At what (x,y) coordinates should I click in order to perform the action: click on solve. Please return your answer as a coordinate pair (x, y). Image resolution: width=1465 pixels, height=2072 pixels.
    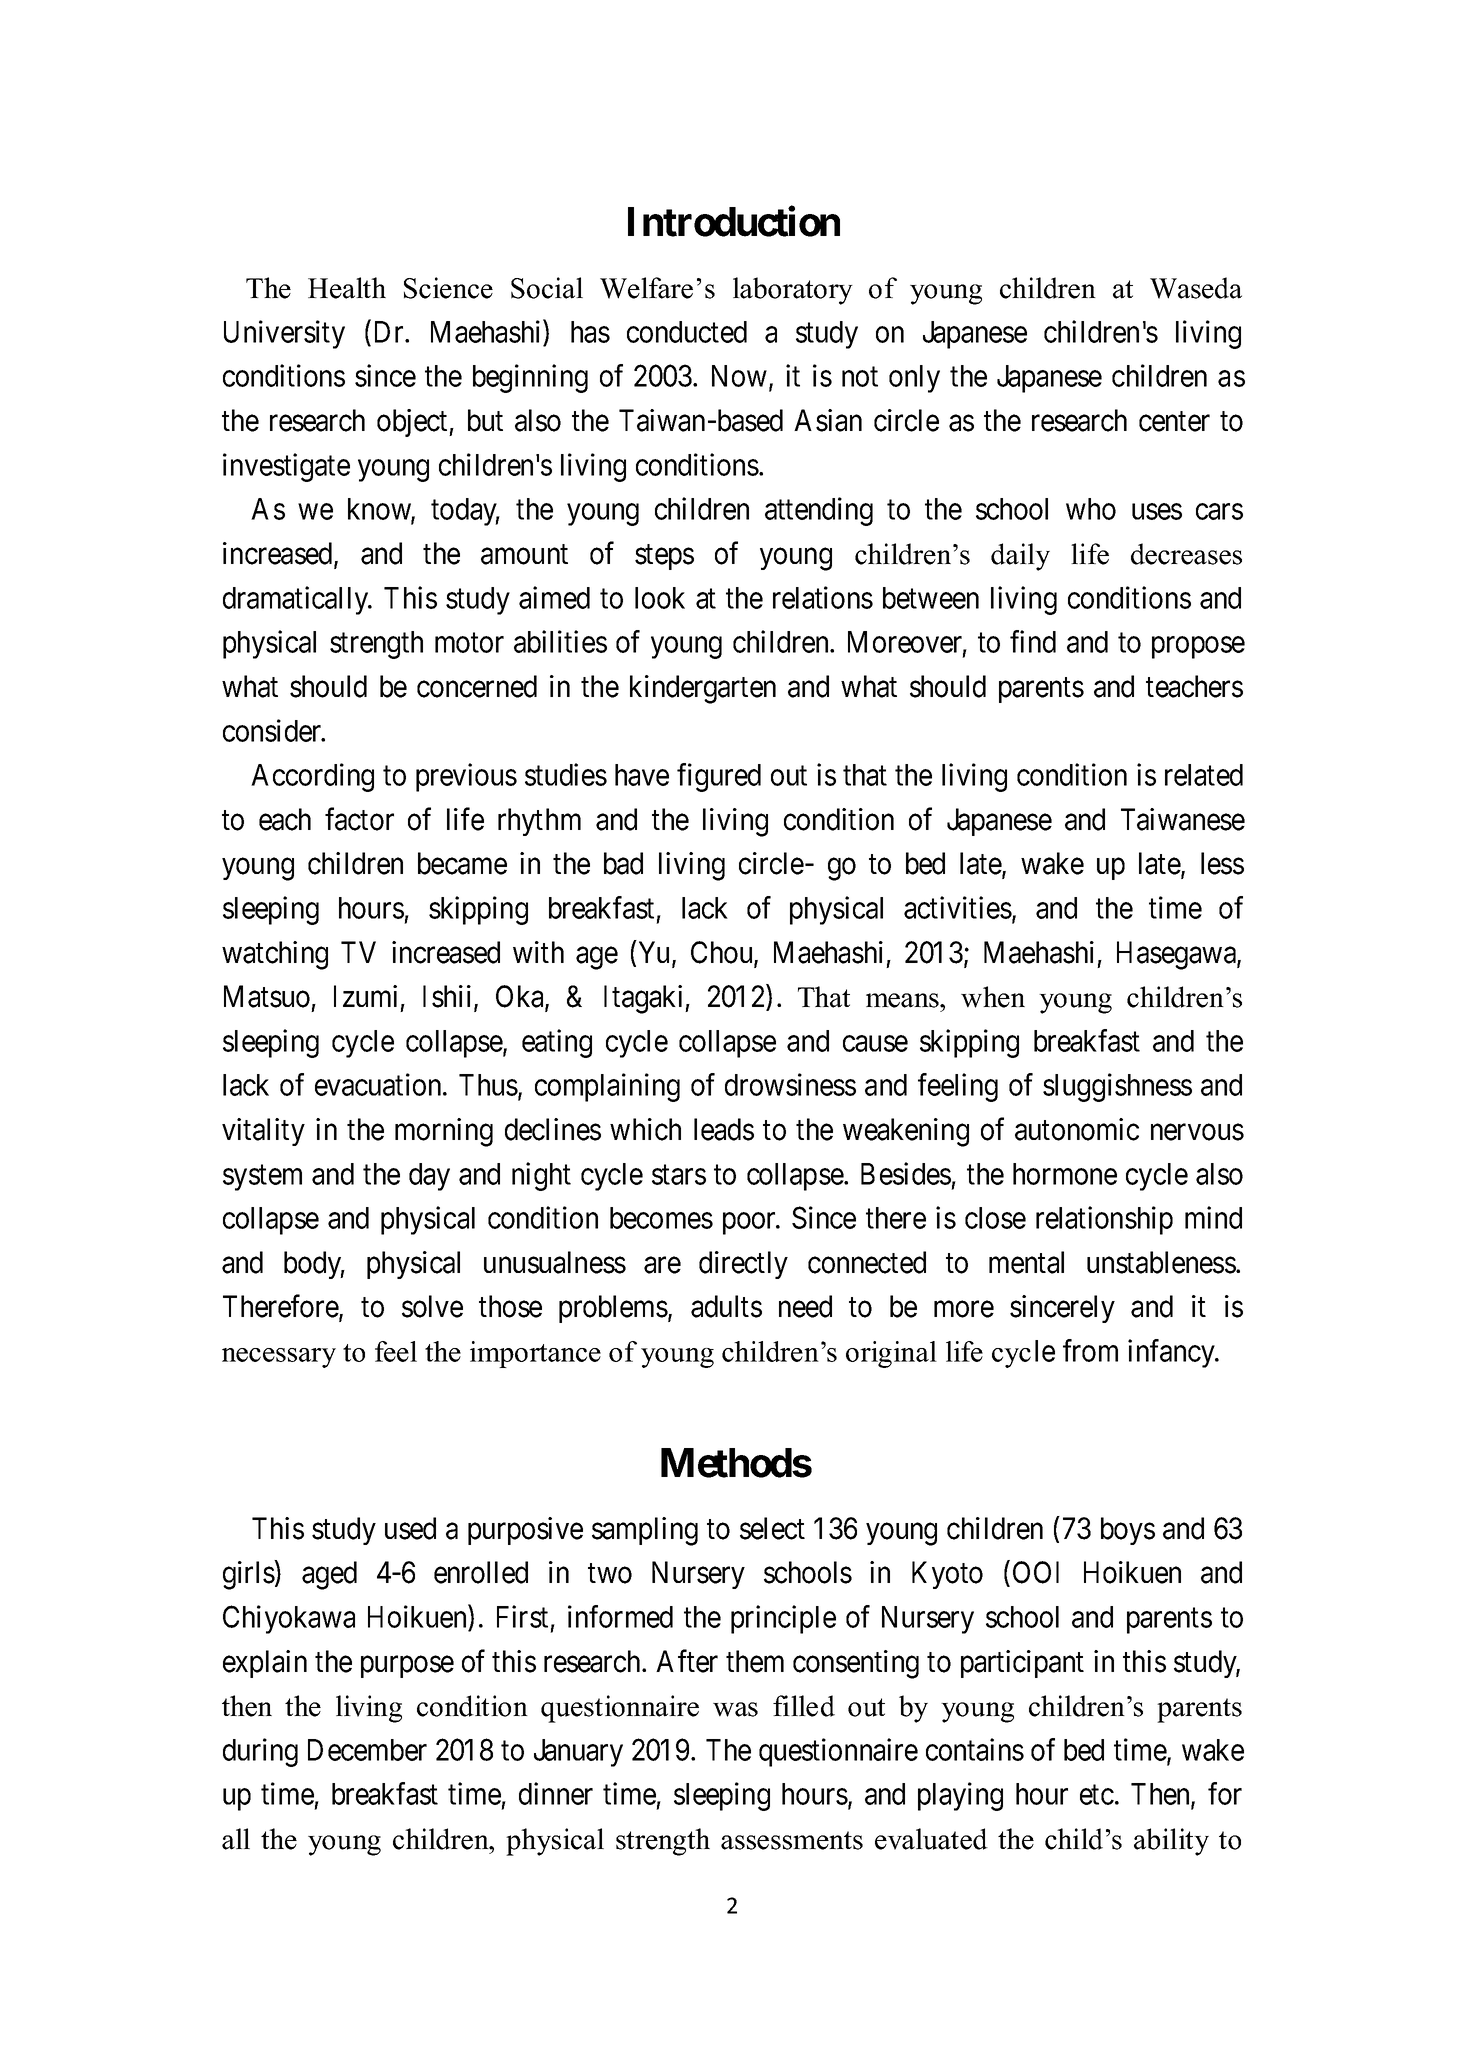
    Looking at the image, I should click on (432, 1306).
